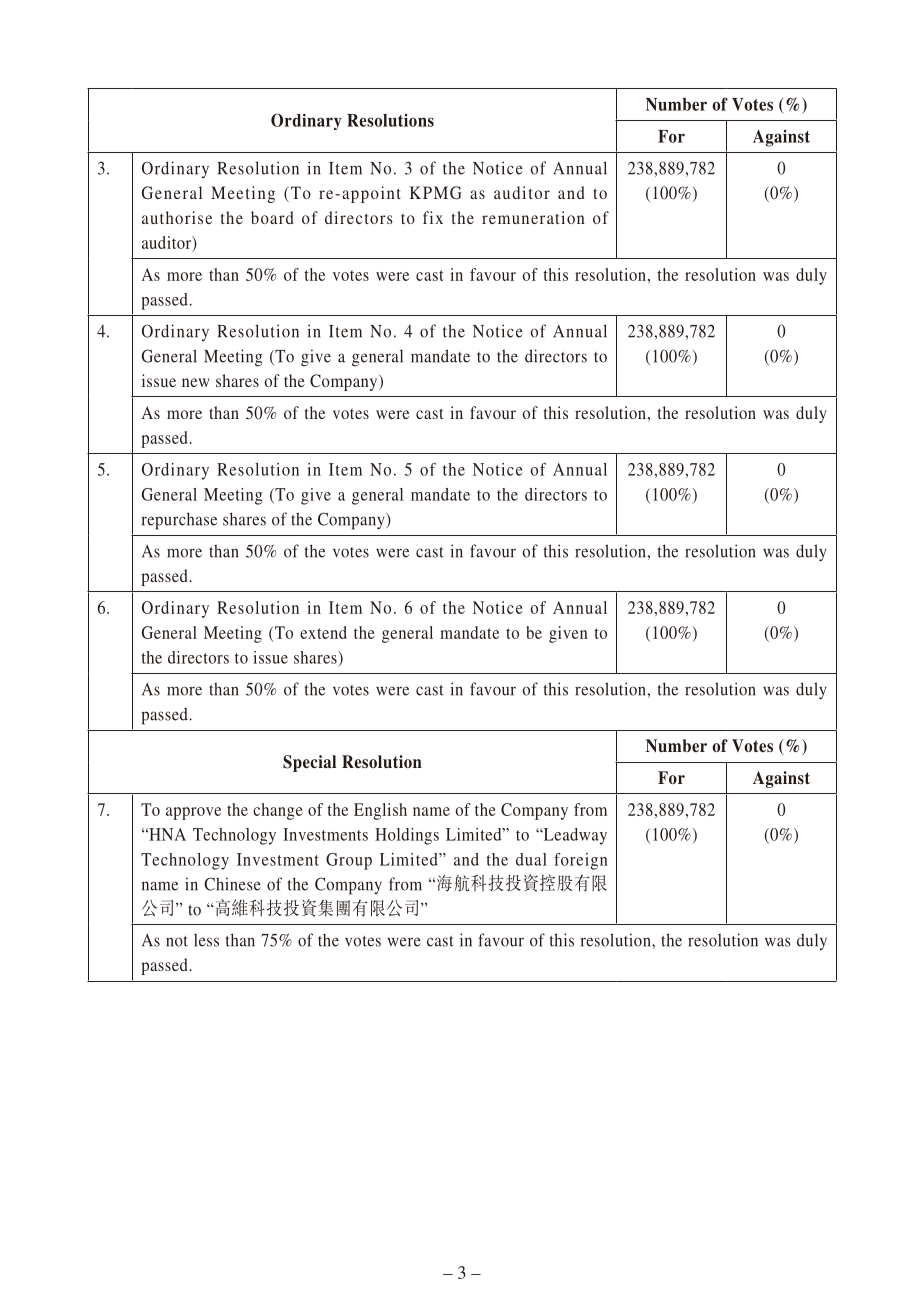 The width and height of the document is (924, 1308). I want to click on remuneration, so click(533, 217).
